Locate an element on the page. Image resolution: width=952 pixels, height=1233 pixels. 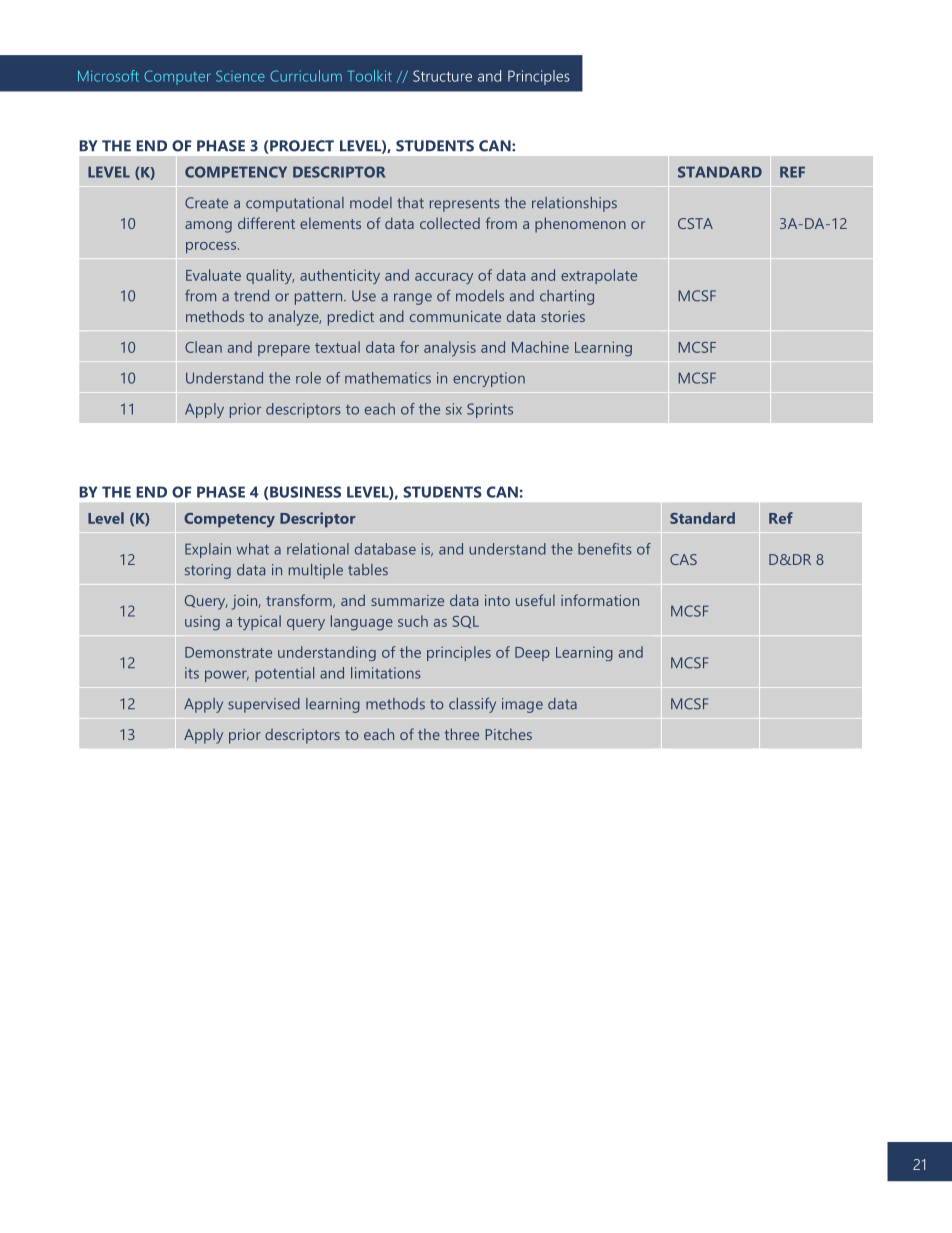
supervised is located at coordinates (264, 705).
